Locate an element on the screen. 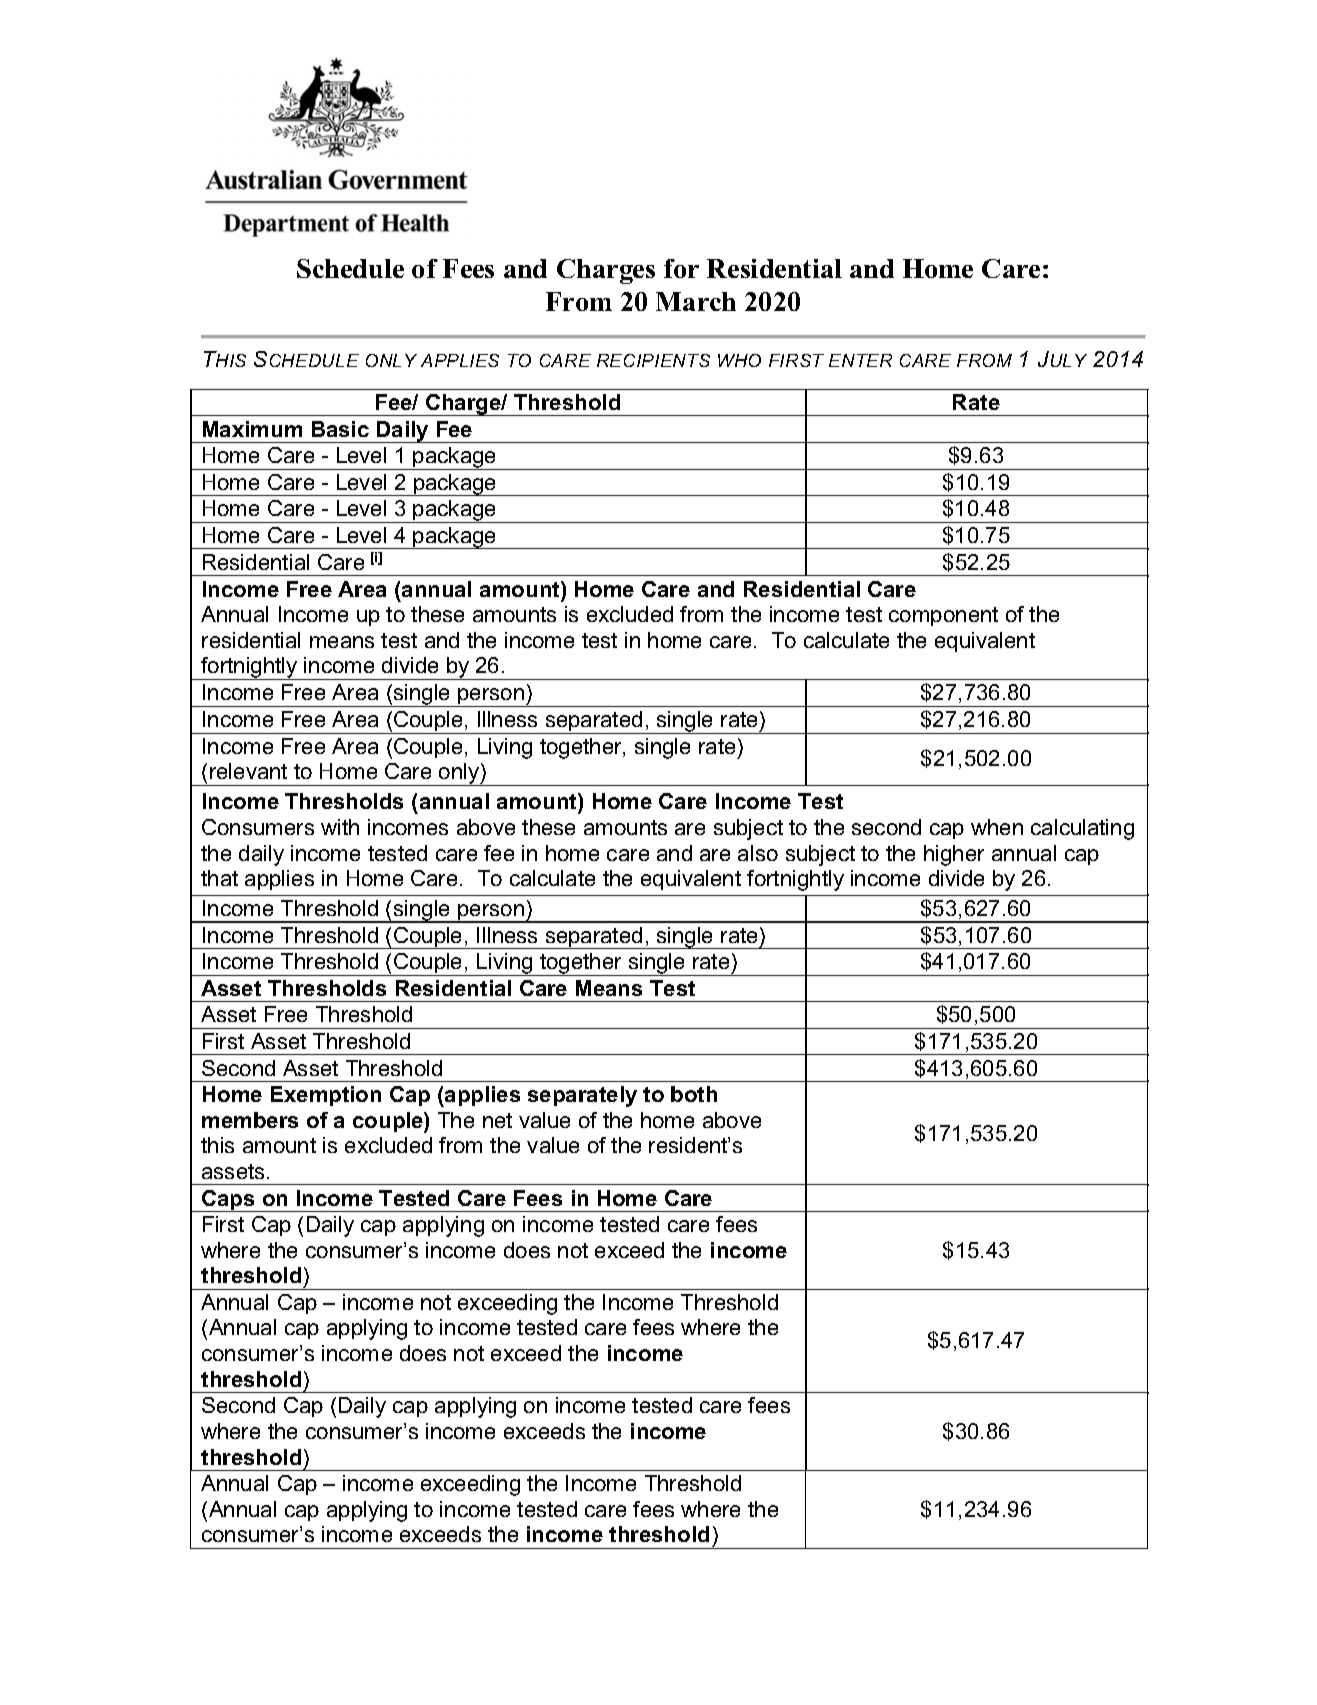 The height and width of the screenshot is (1705, 1317). RECIPIENTS is located at coordinates (653, 360).
